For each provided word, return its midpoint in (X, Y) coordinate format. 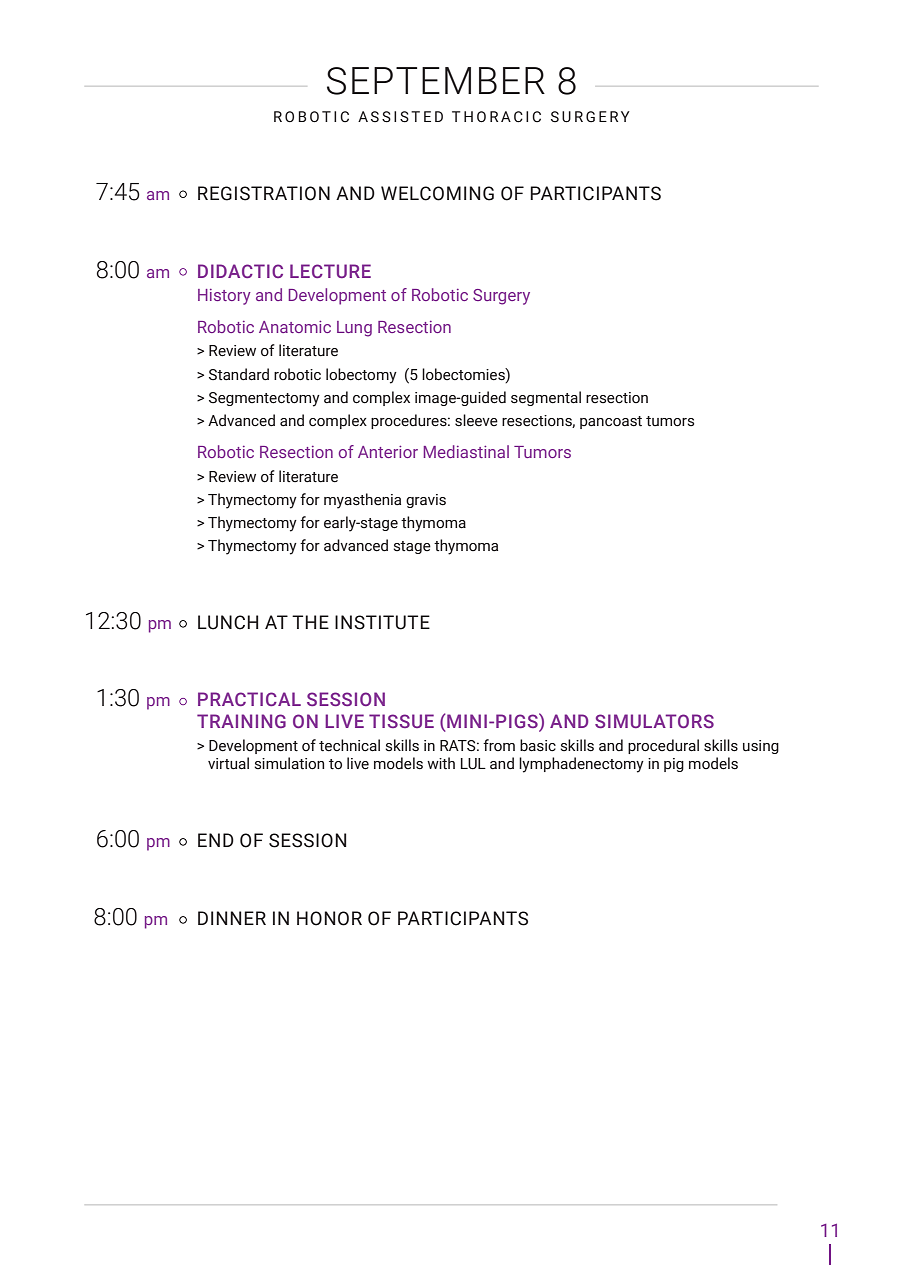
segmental (546, 398)
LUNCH (228, 622)
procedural (663, 746)
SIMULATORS (654, 721)
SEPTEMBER (436, 81)
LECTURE (330, 271)
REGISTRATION (264, 193)
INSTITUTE (382, 622)
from (499, 745)
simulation (289, 763)
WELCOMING (437, 193)
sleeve (476, 420)
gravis (426, 501)
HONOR (329, 918)
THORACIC (496, 117)
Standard (239, 374)
